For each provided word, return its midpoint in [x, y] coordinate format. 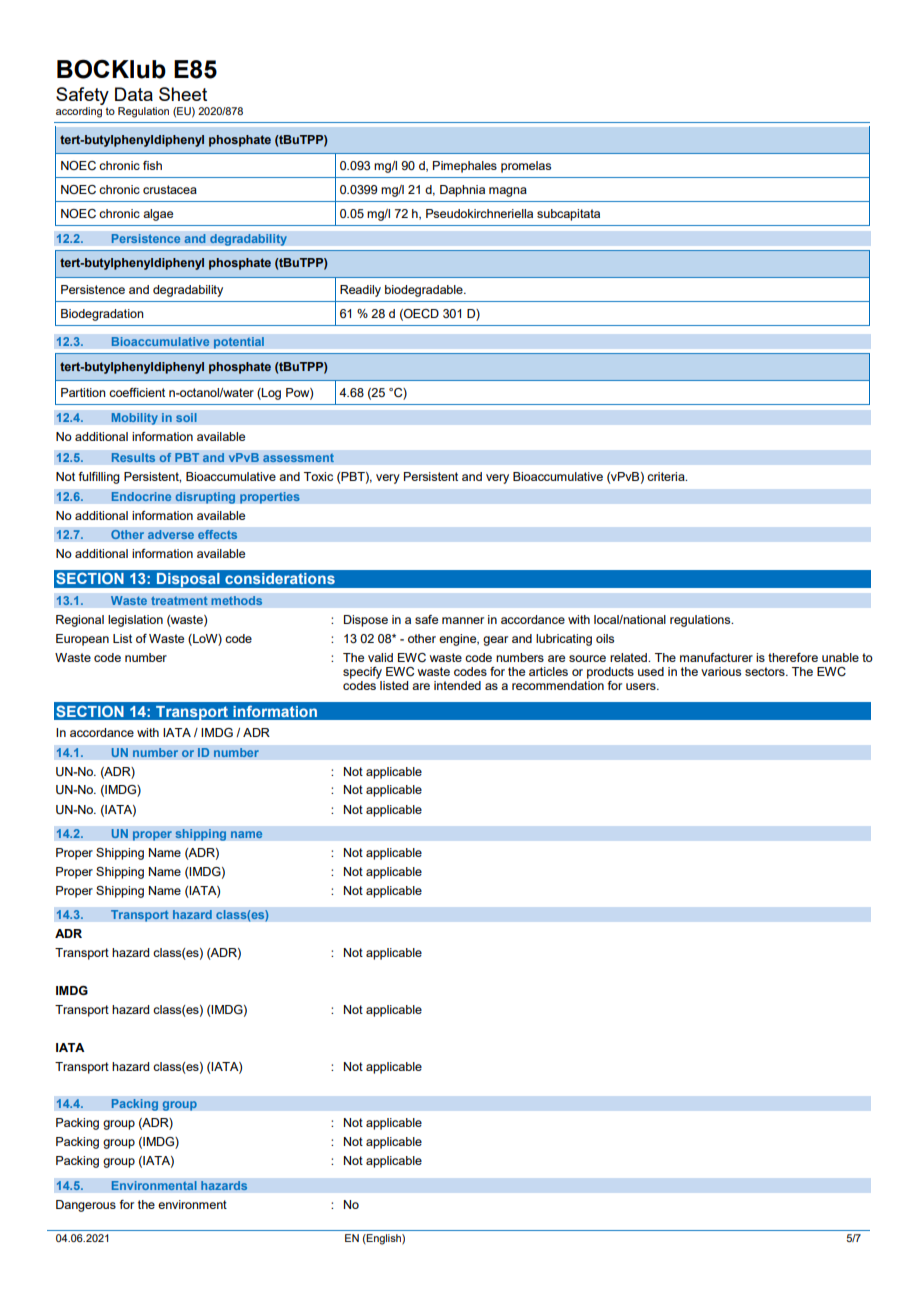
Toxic [318, 476]
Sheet [183, 94]
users [642, 686]
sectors [766, 671]
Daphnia [462, 191]
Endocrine [141, 497]
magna [508, 192]
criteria [667, 476]
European [82, 640]
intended [457, 685]
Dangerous [86, 1206]
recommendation [558, 685]
